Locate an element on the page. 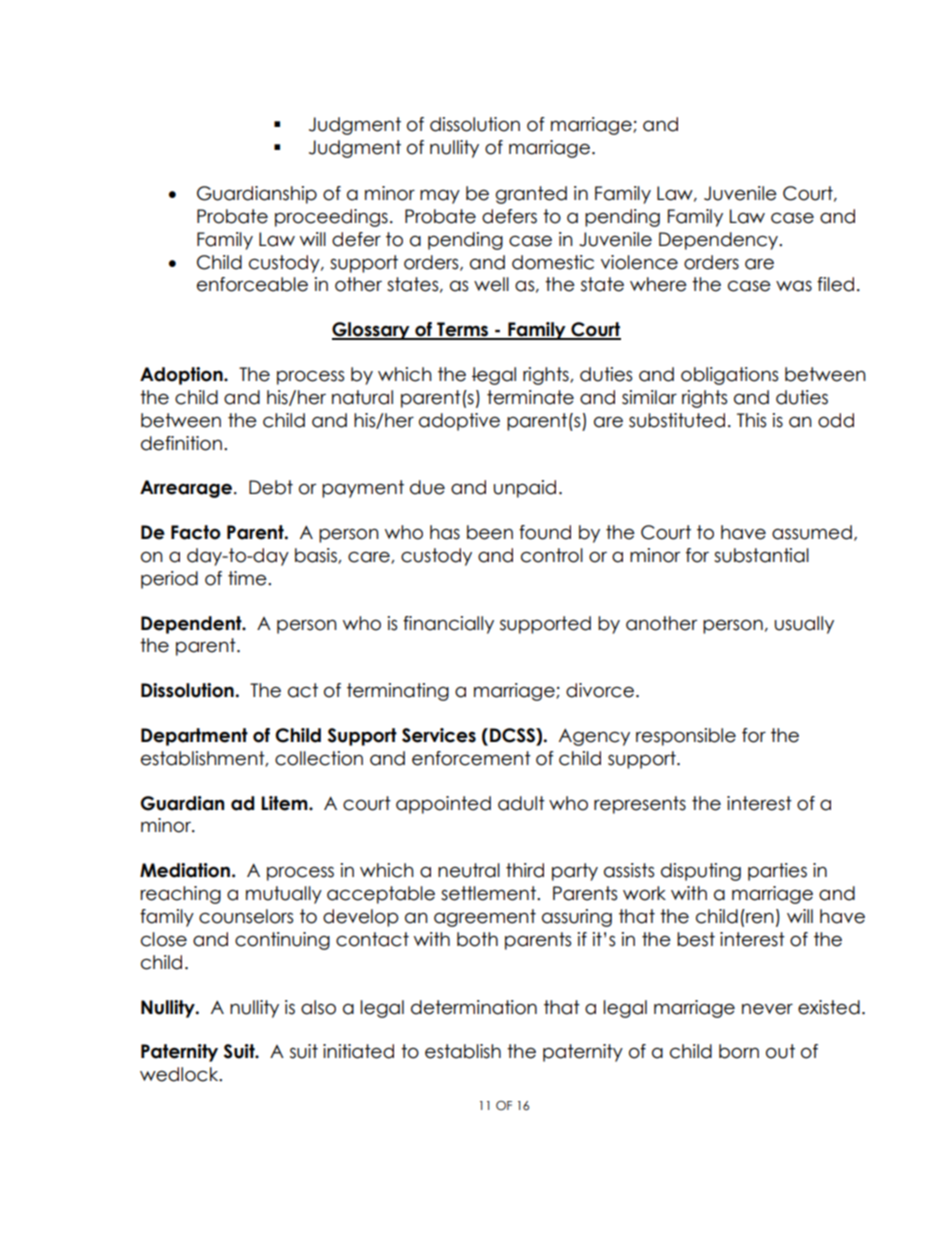  adoptive is located at coordinates (459, 422).
